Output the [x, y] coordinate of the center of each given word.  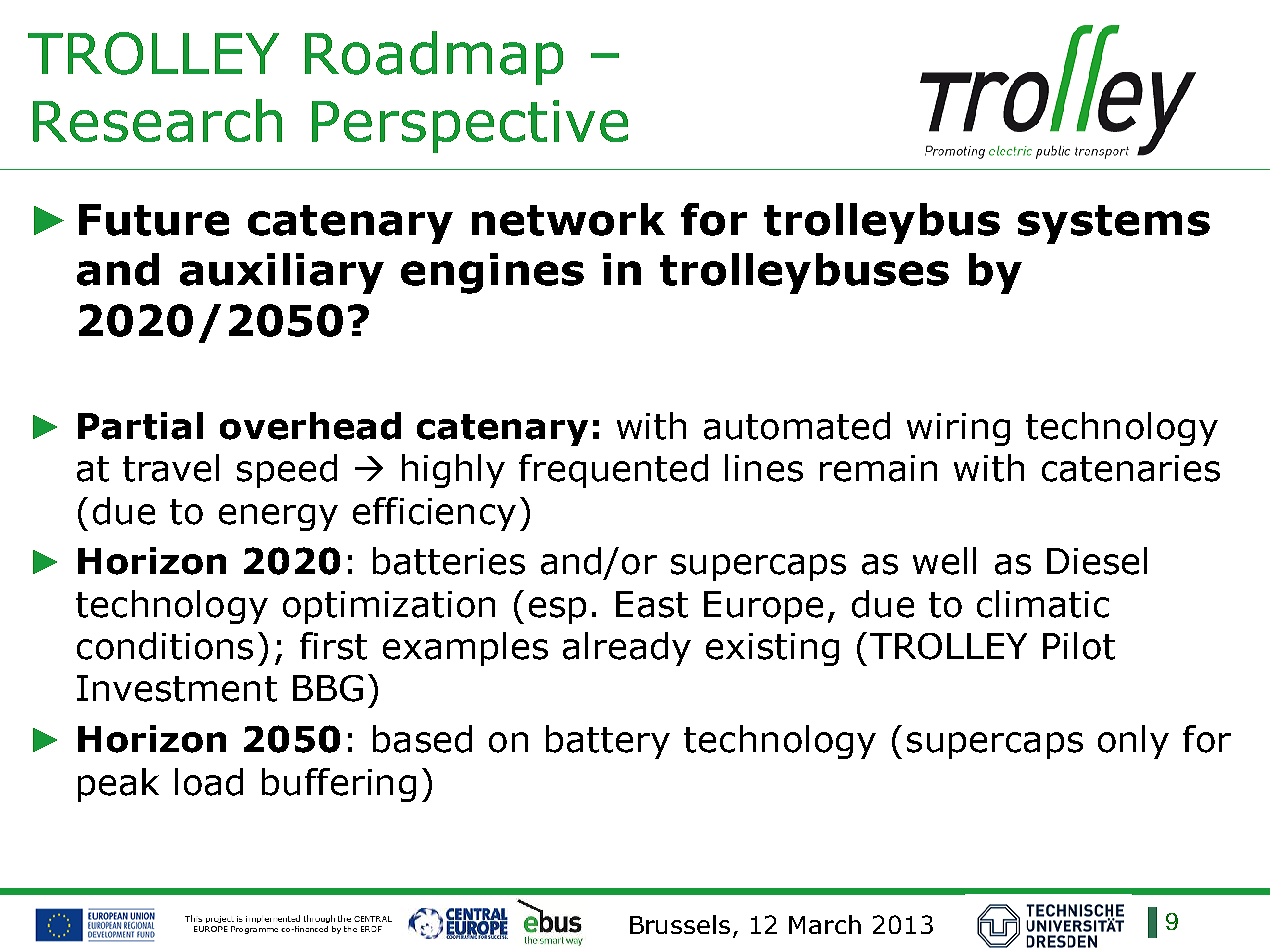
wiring [958, 429]
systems [1114, 224]
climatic [1043, 604]
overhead [310, 426]
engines [492, 273]
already [627, 649]
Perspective [470, 126]
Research [157, 120]
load [209, 782]
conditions [165, 646]
